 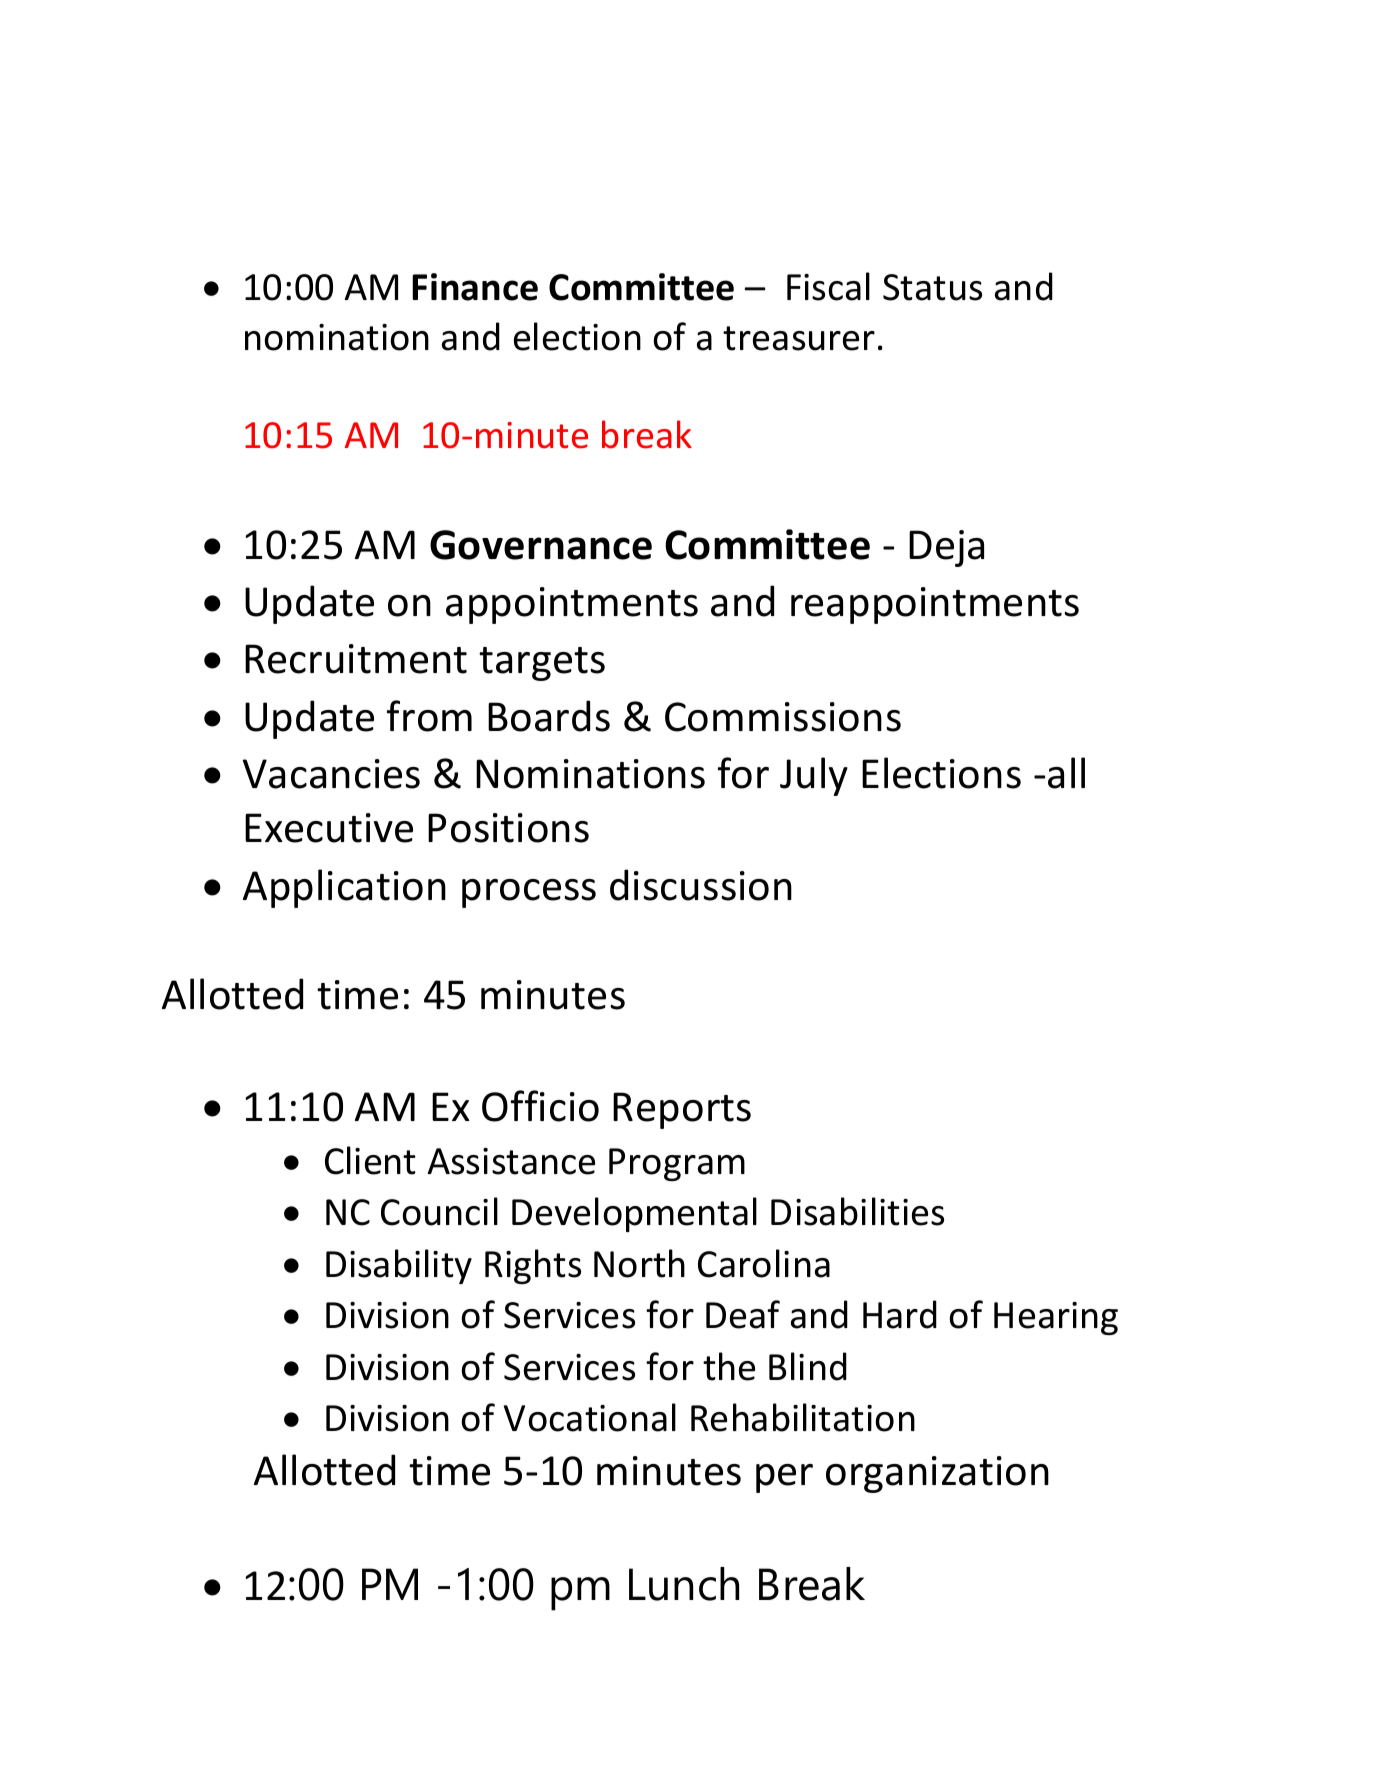 I want to click on treasurer, so click(x=799, y=338).
